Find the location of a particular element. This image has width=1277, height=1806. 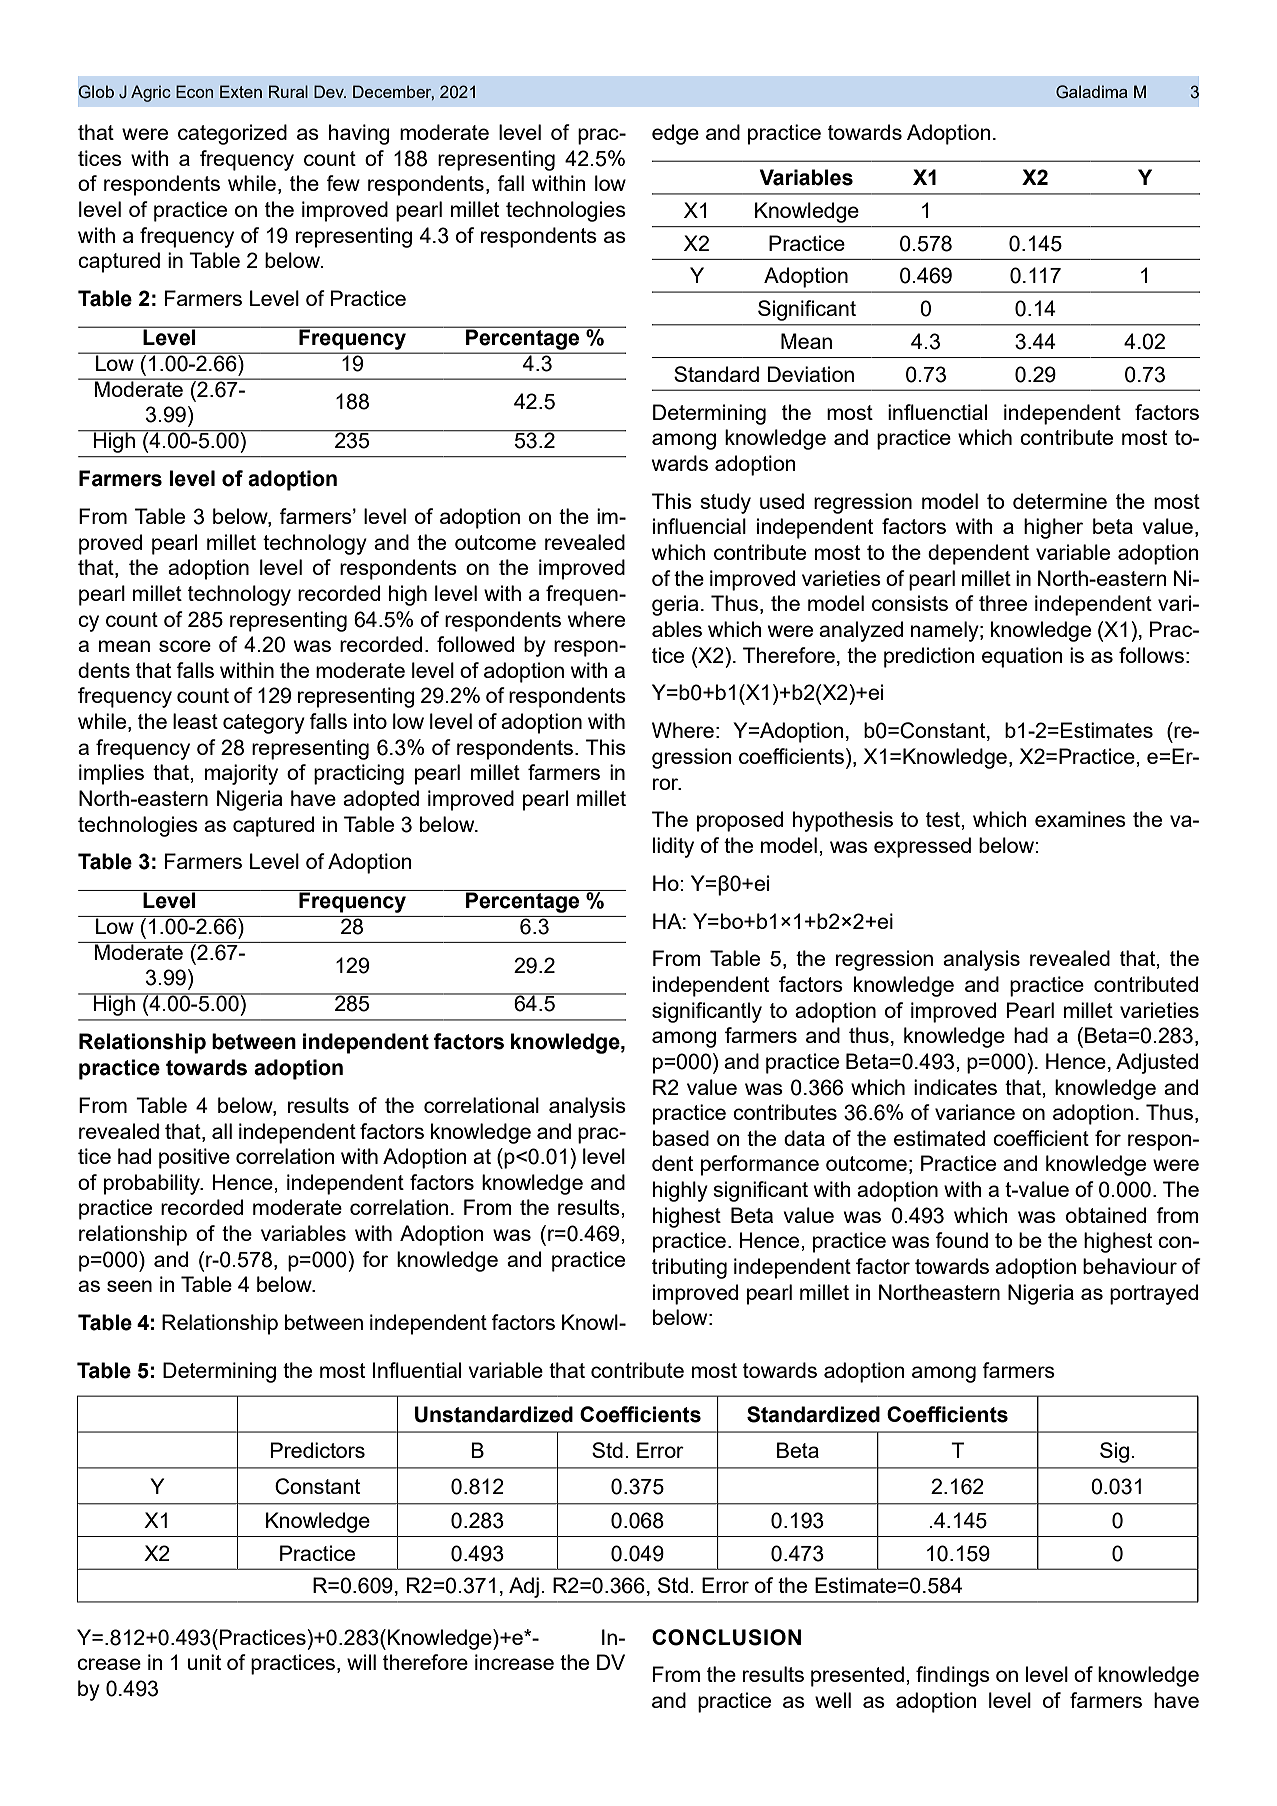

based is located at coordinates (681, 1138).
